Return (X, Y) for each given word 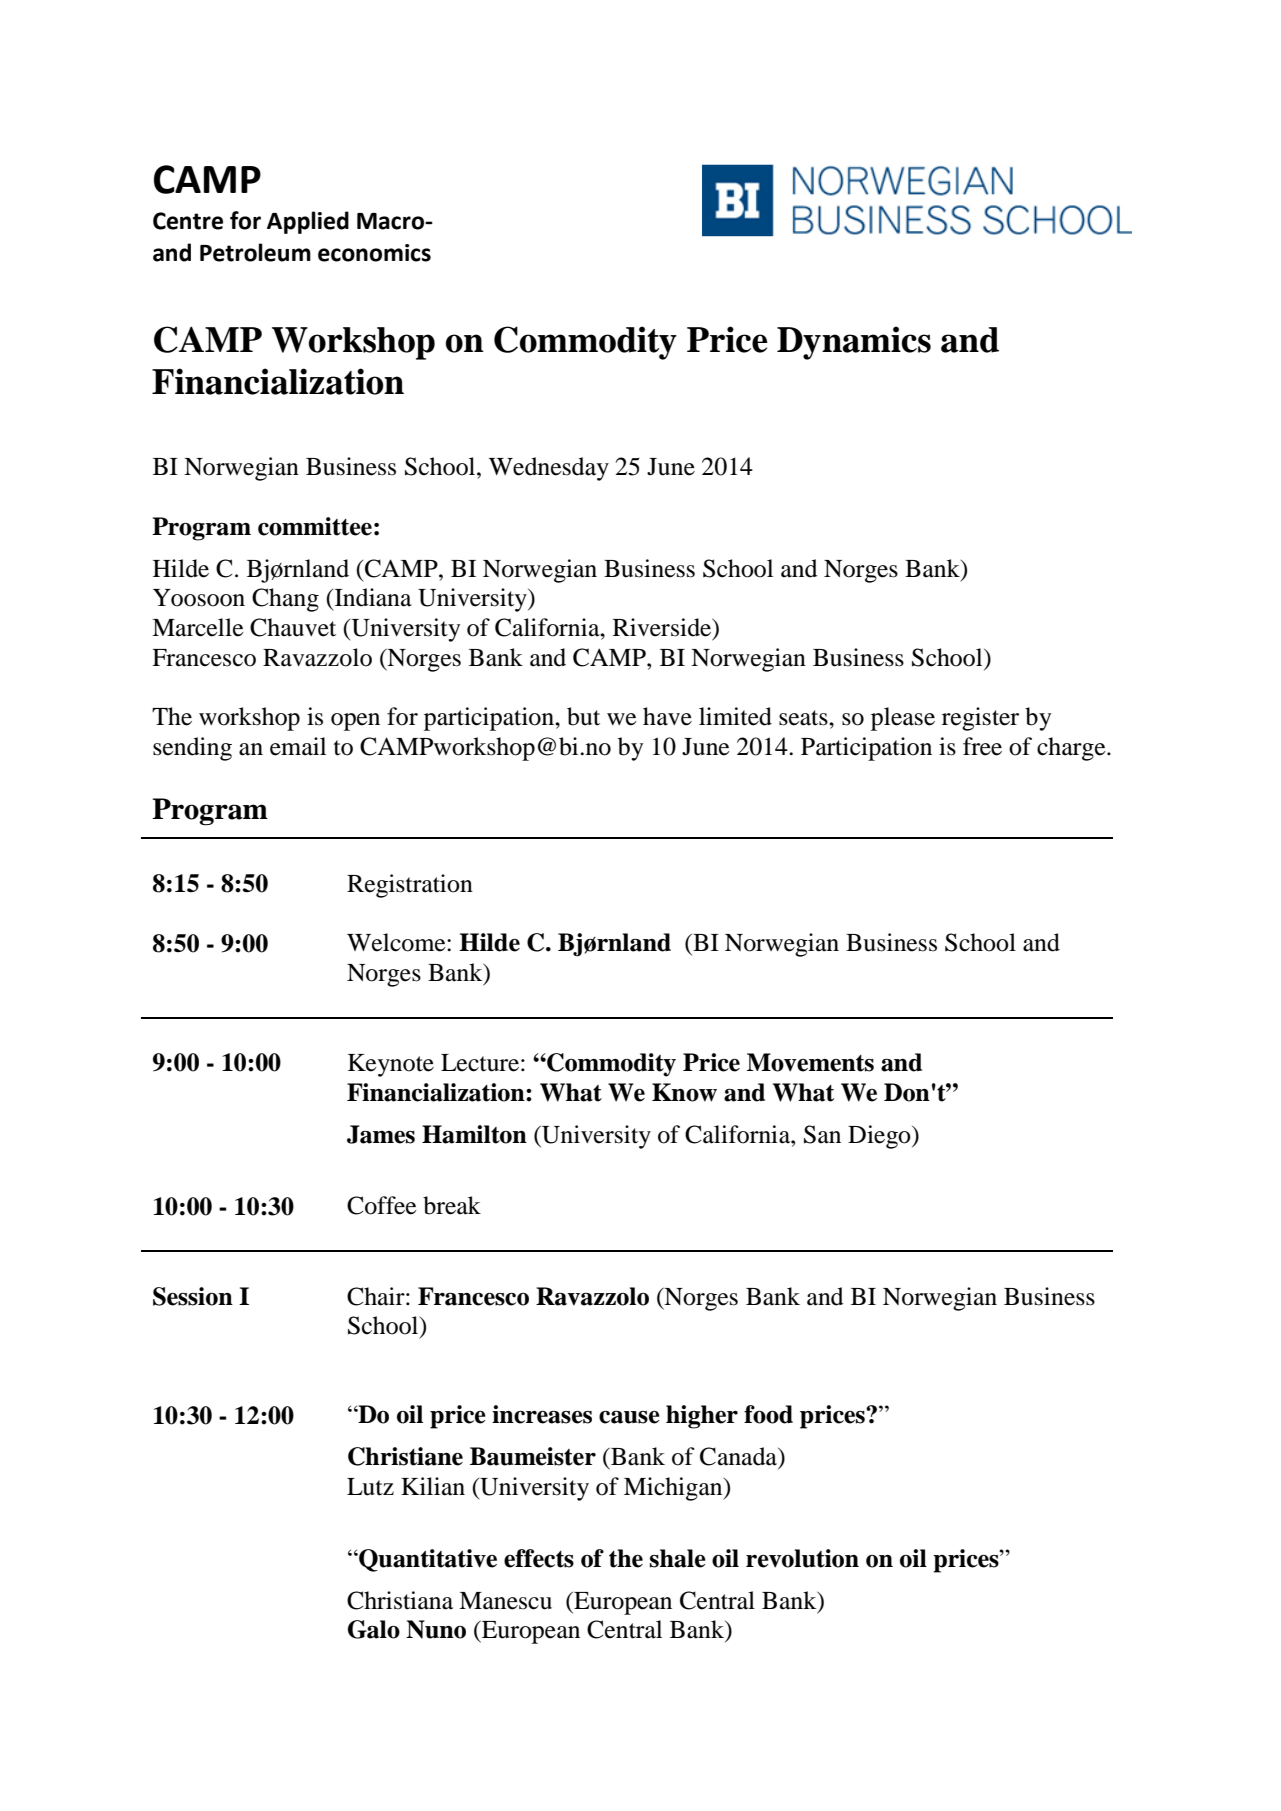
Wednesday (549, 469)
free (982, 746)
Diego (880, 1137)
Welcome (397, 942)
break (452, 1205)
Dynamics (854, 343)
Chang (285, 600)
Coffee (382, 1205)
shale (678, 1558)
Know (684, 1092)
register (980, 719)
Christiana (400, 1600)
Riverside (663, 628)
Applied (308, 222)
